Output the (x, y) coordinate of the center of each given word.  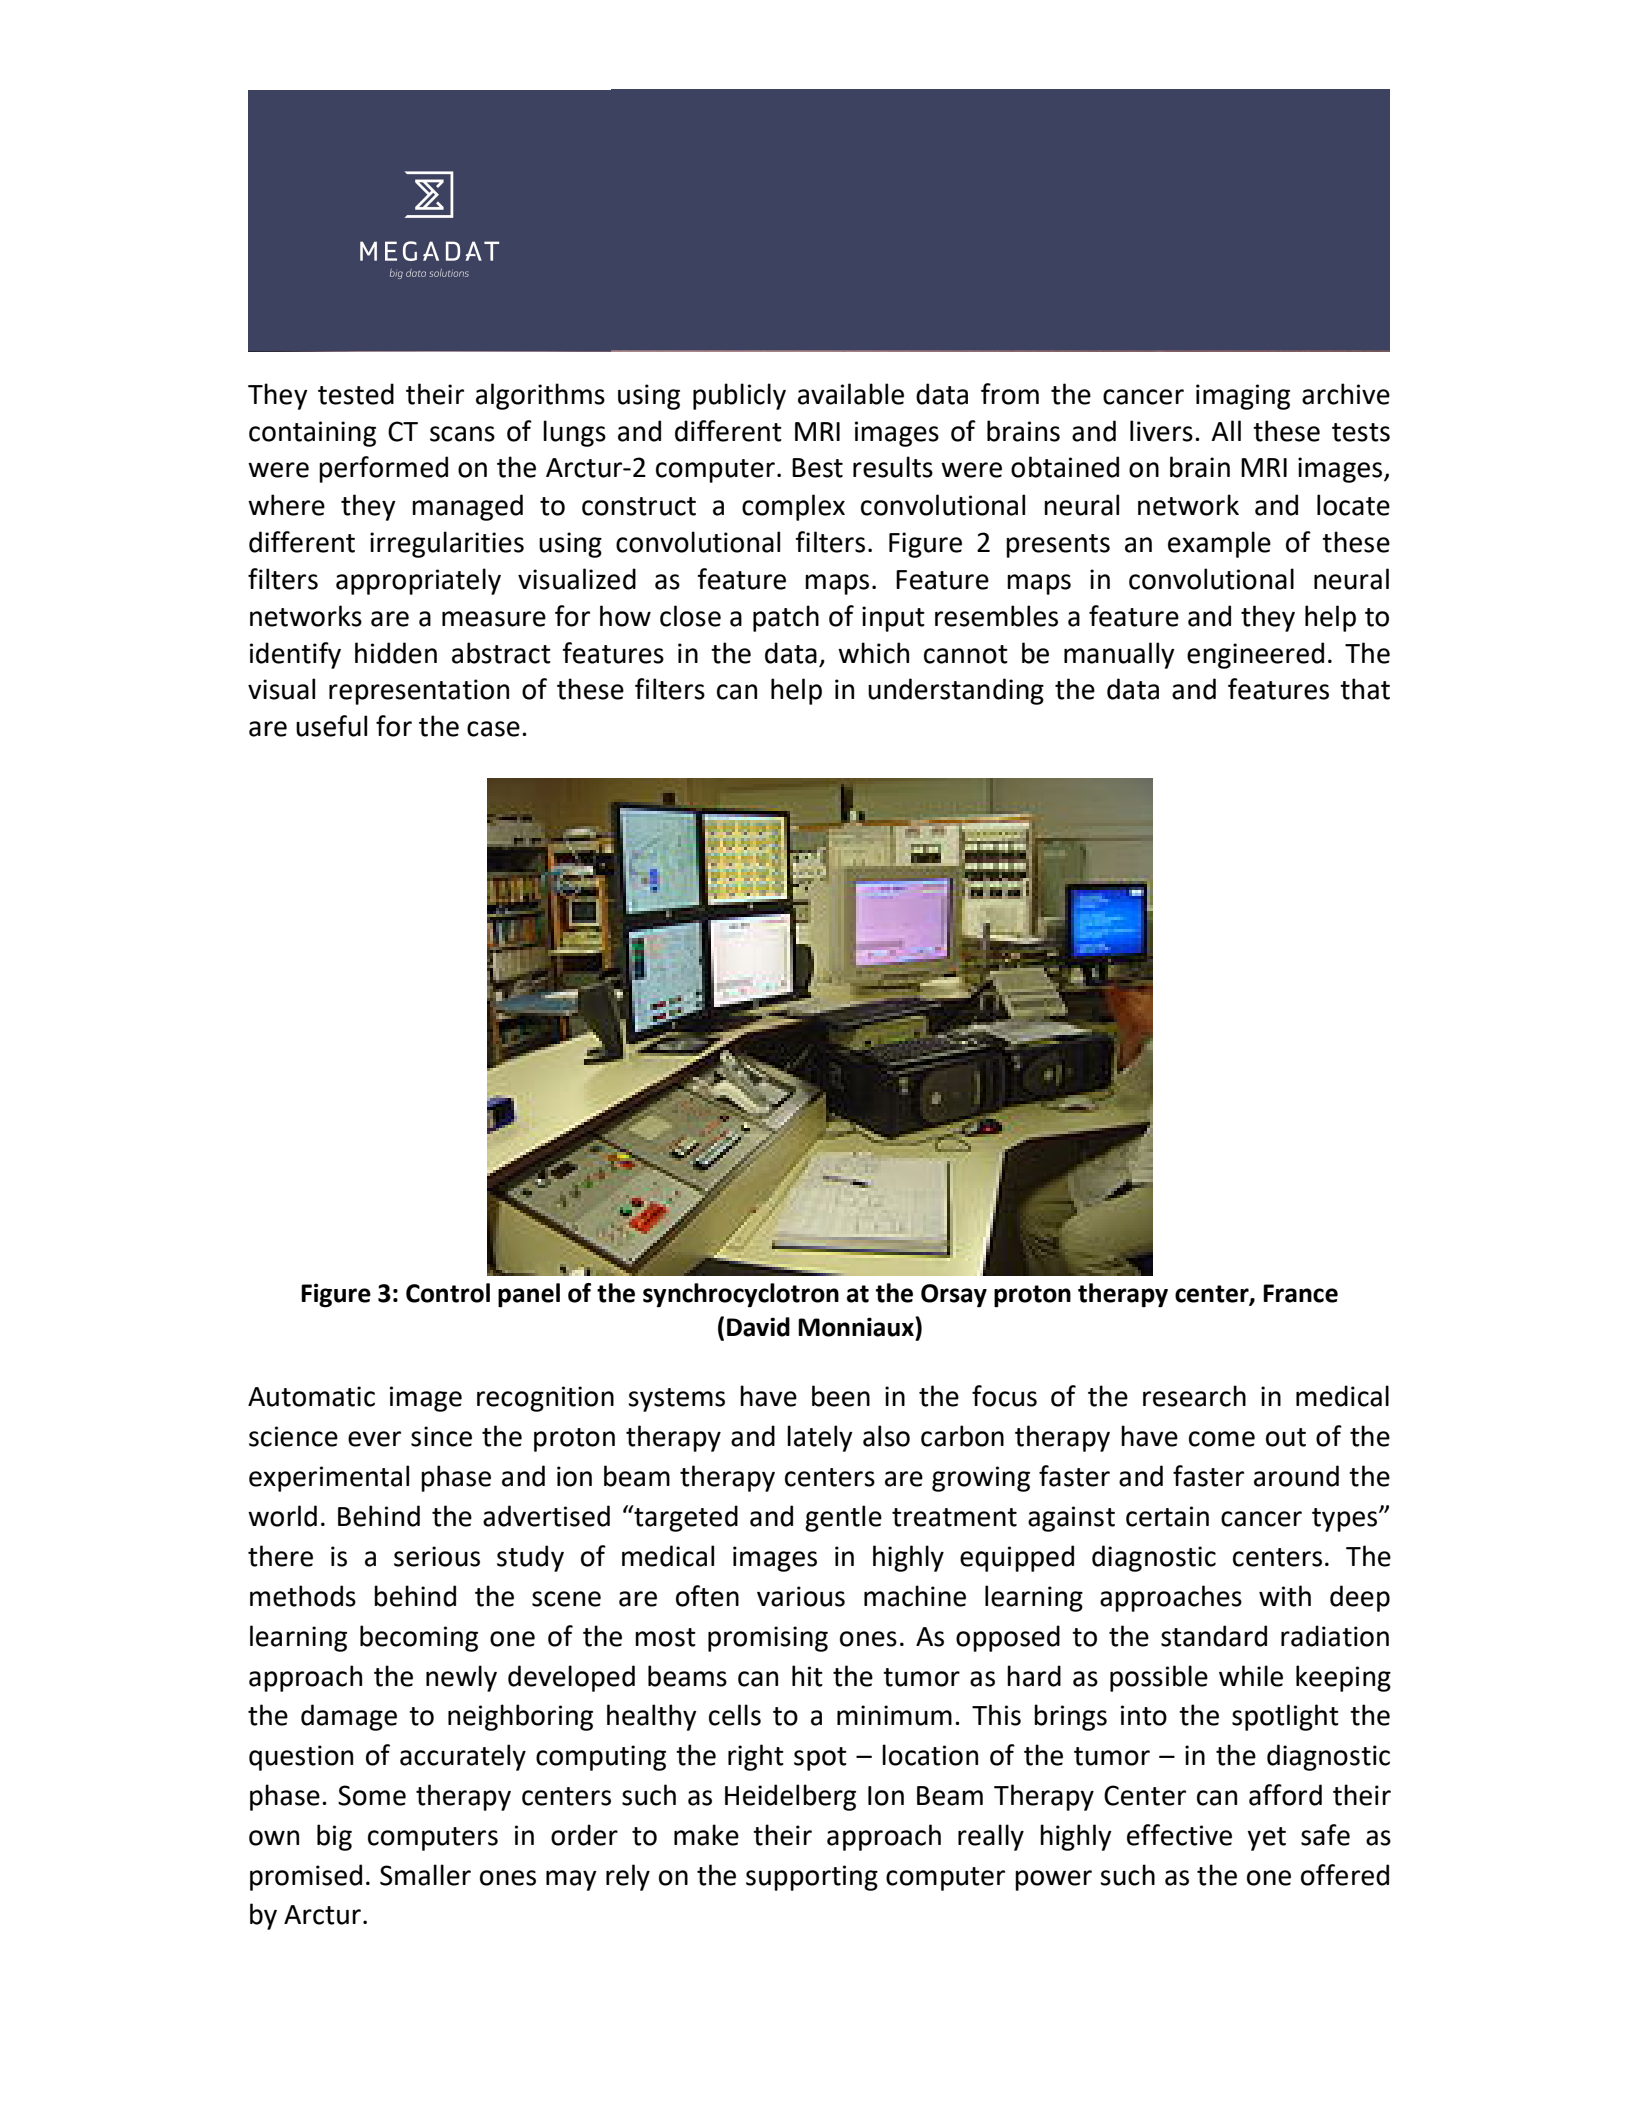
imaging (1243, 397)
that (1365, 689)
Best (817, 468)
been (841, 1396)
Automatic (311, 1396)
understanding (956, 691)
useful (331, 726)
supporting (812, 1878)
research (1194, 1396)
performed (383, 469)
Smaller (425, 1875)
